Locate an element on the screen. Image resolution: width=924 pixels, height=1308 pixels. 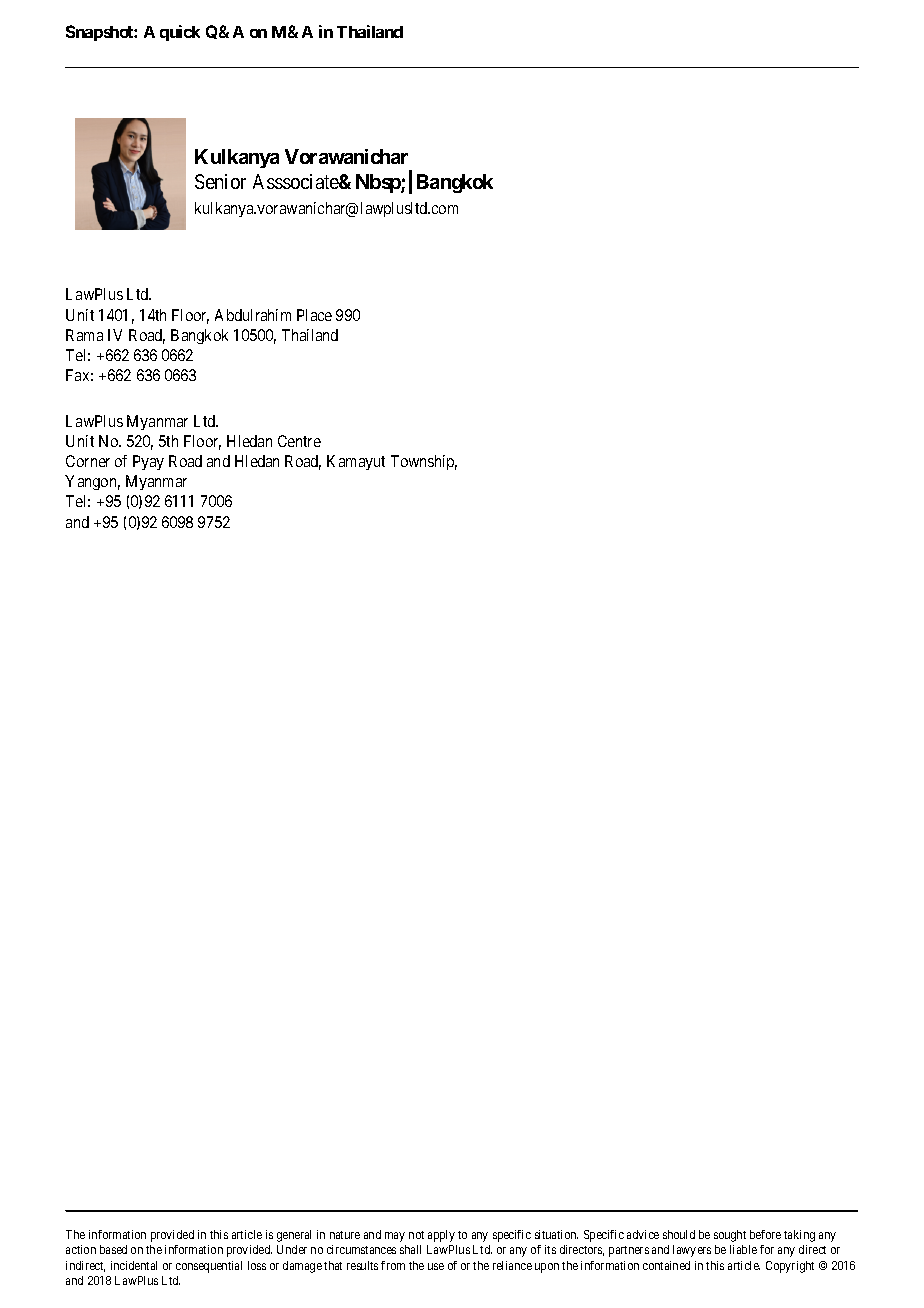
Corner is located at coordinates (88, 461).
